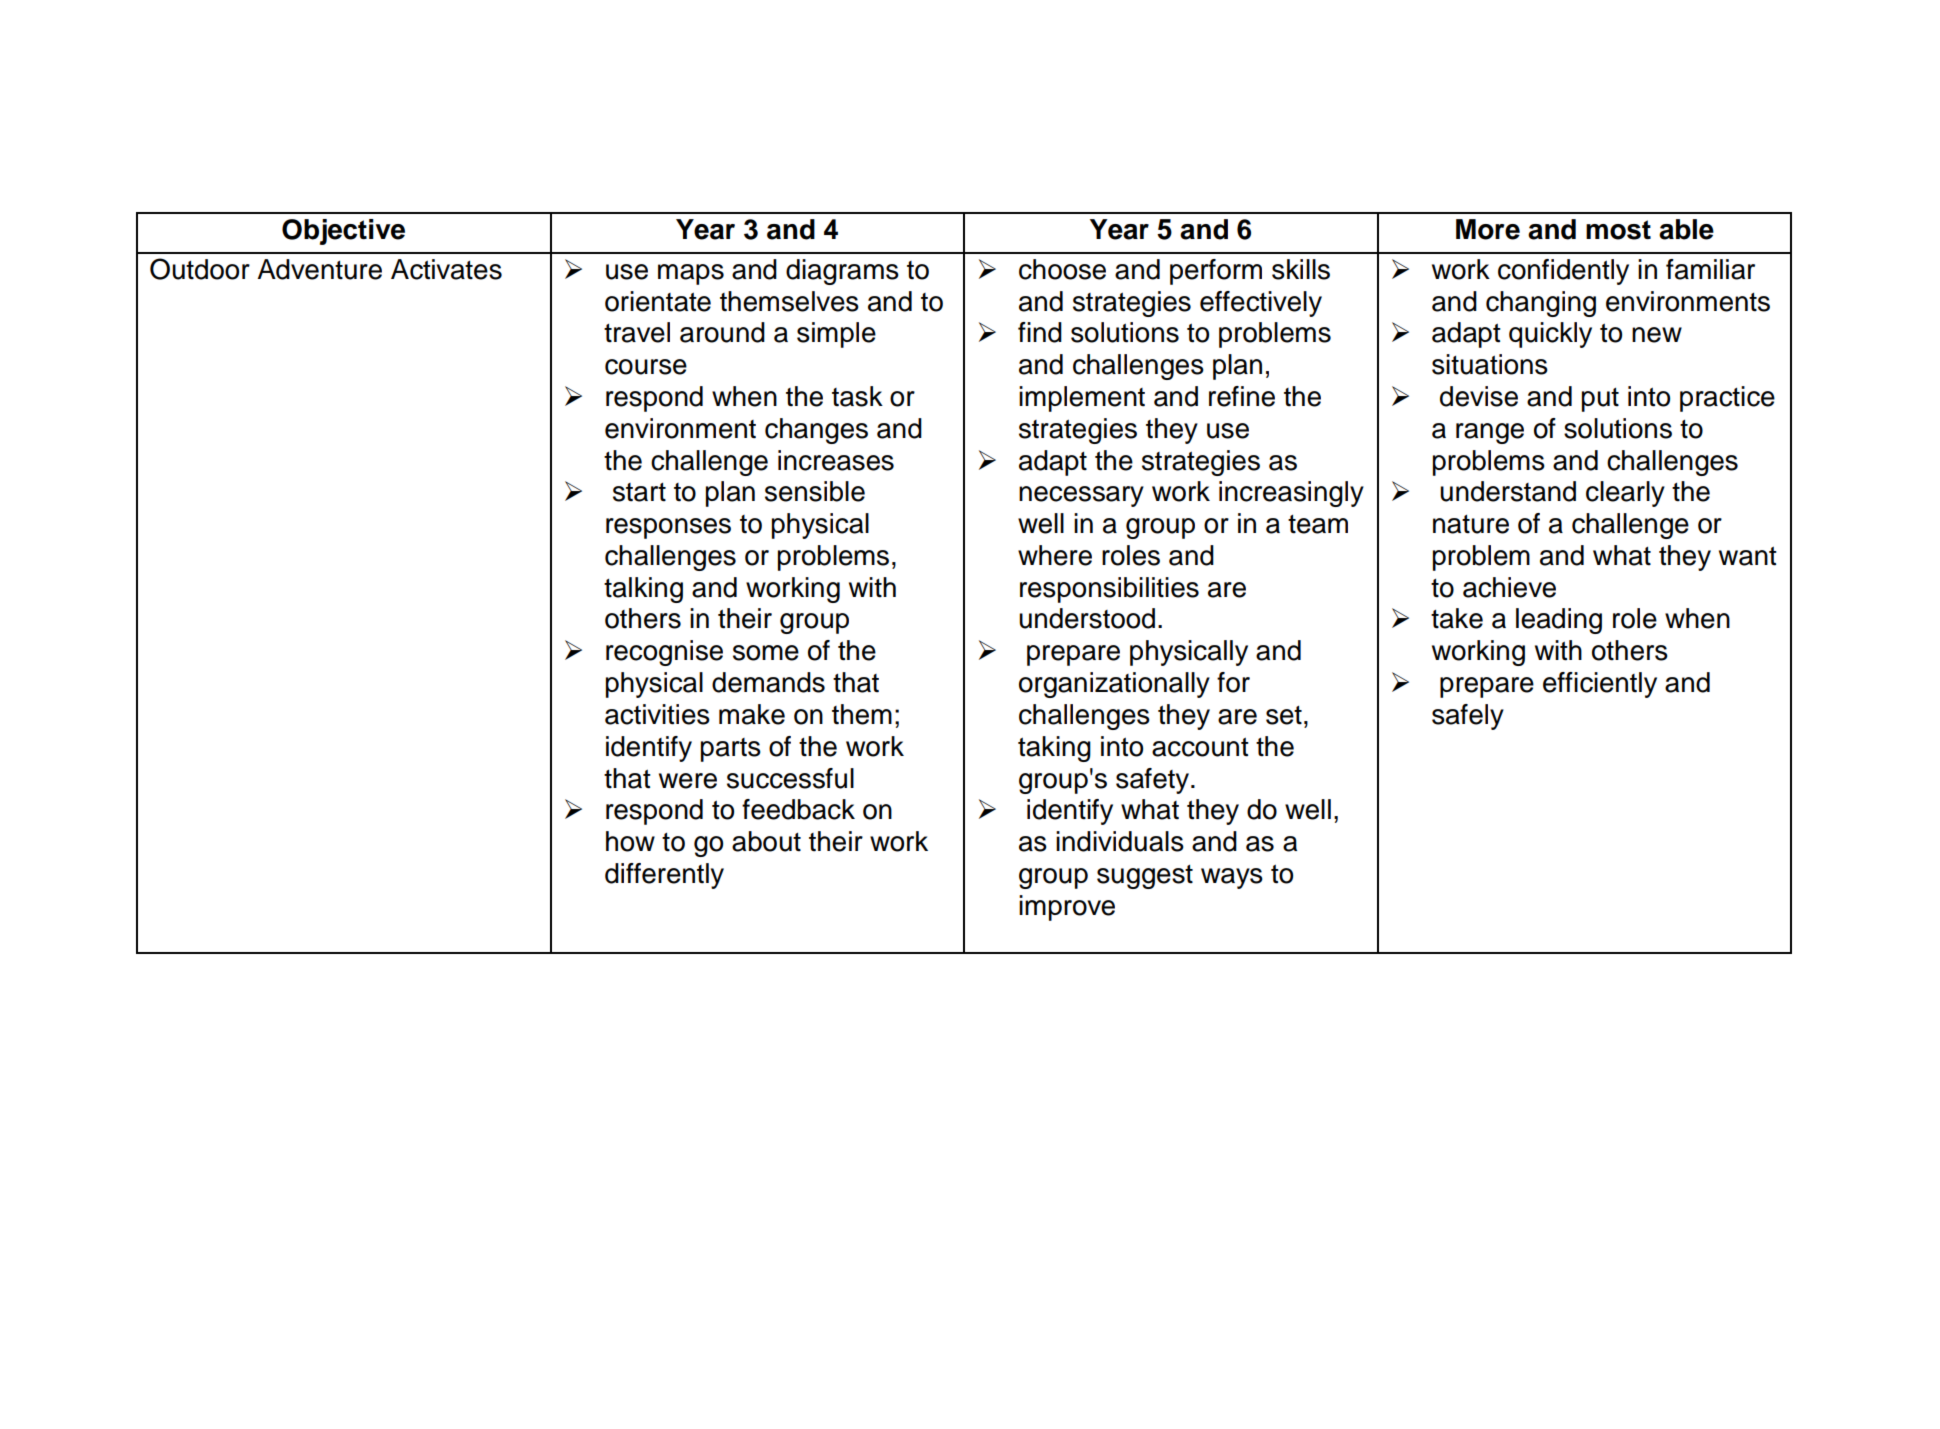 This screenshot has height=1429, width=1940. What do you see at coordinates (1509, 587) in the screenshot?
I see `achieve` at bounding box center [1509, 587].
